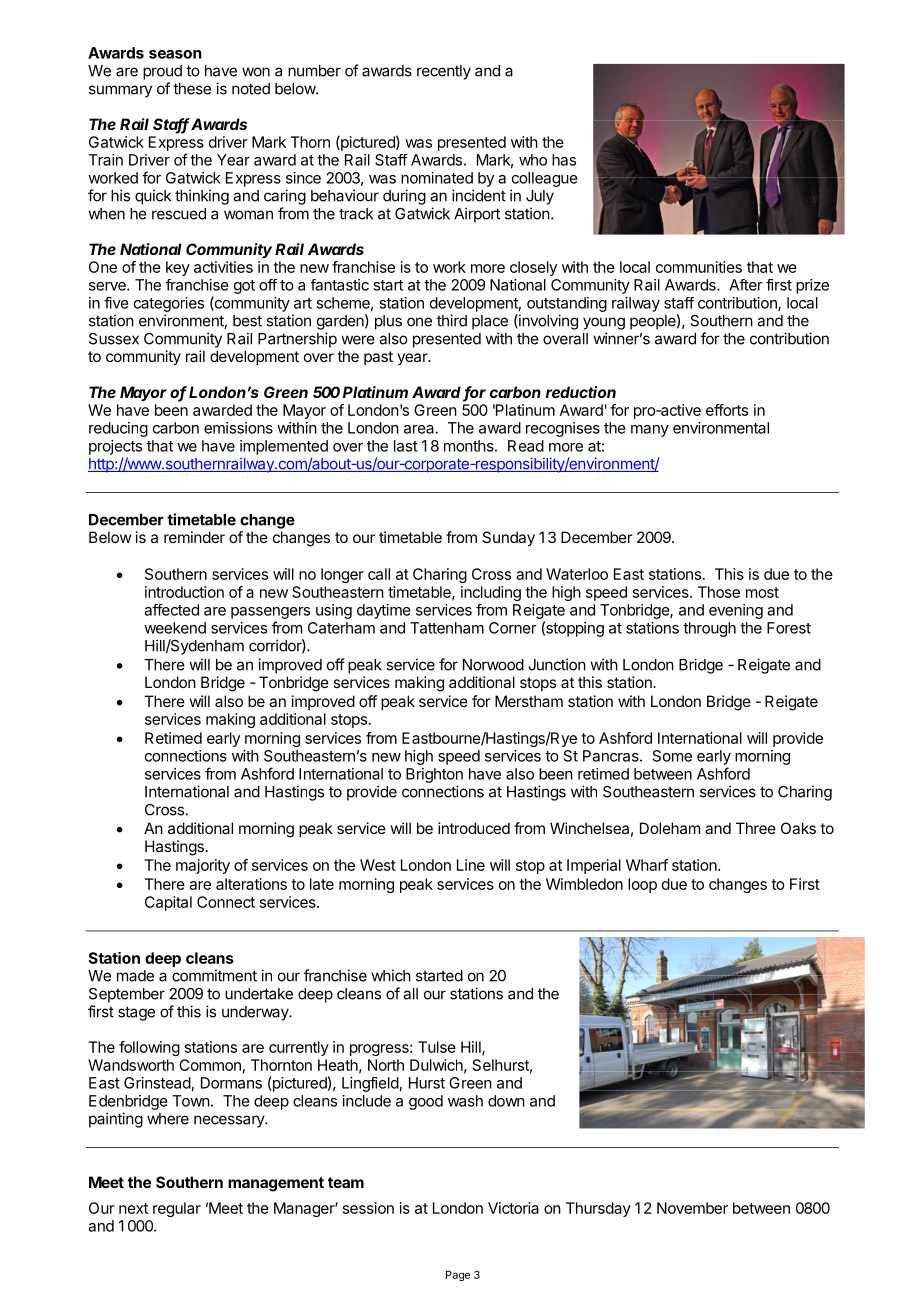 The width and height of the screenshot is (924, 1308). I want to click on last, so click(406, 446).
